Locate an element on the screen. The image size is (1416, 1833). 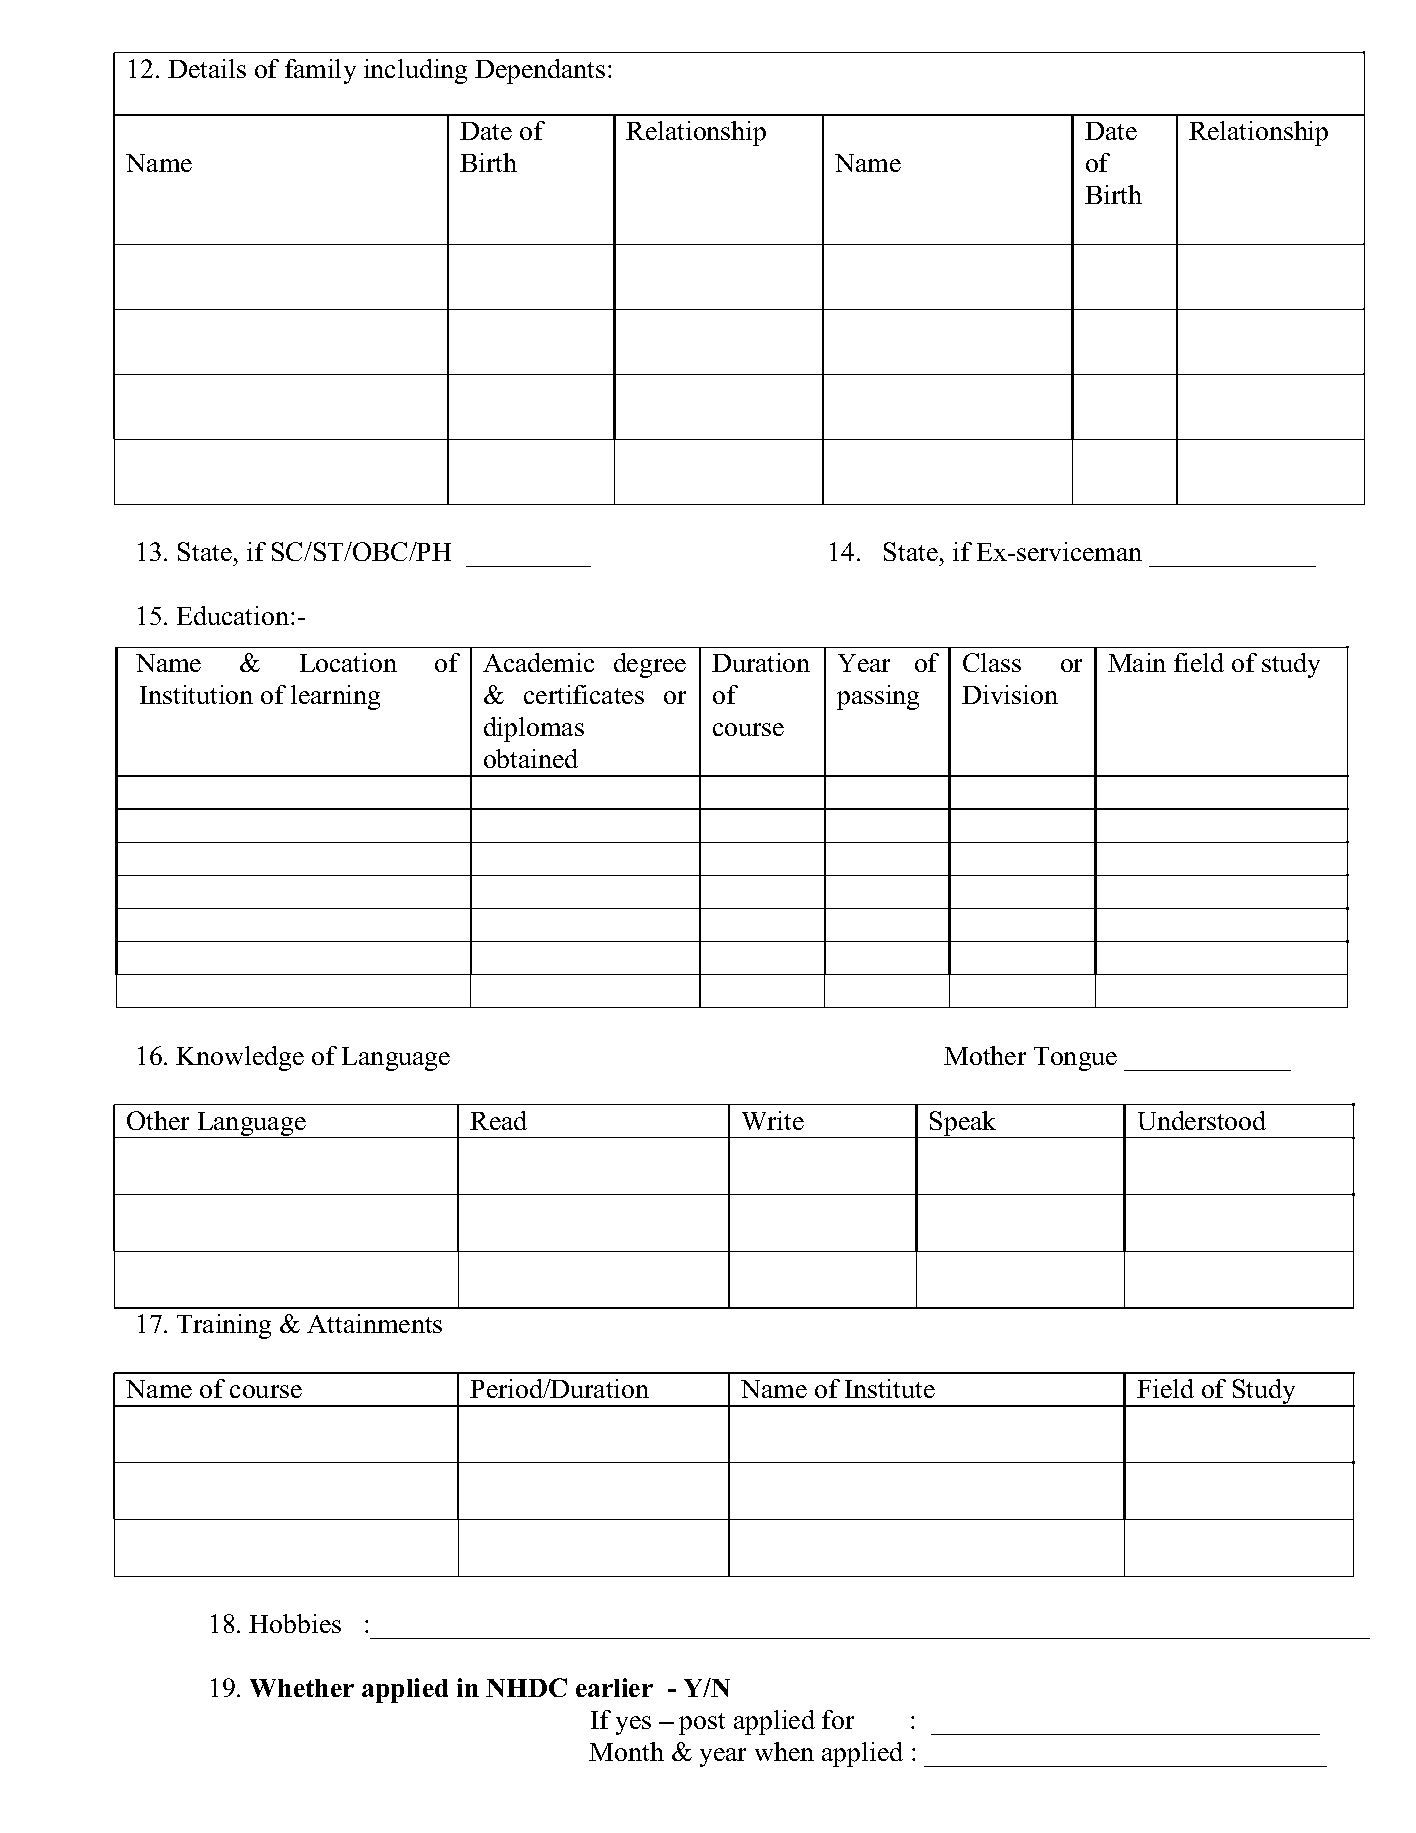
Dependants is located at coordinates (540, 71).
